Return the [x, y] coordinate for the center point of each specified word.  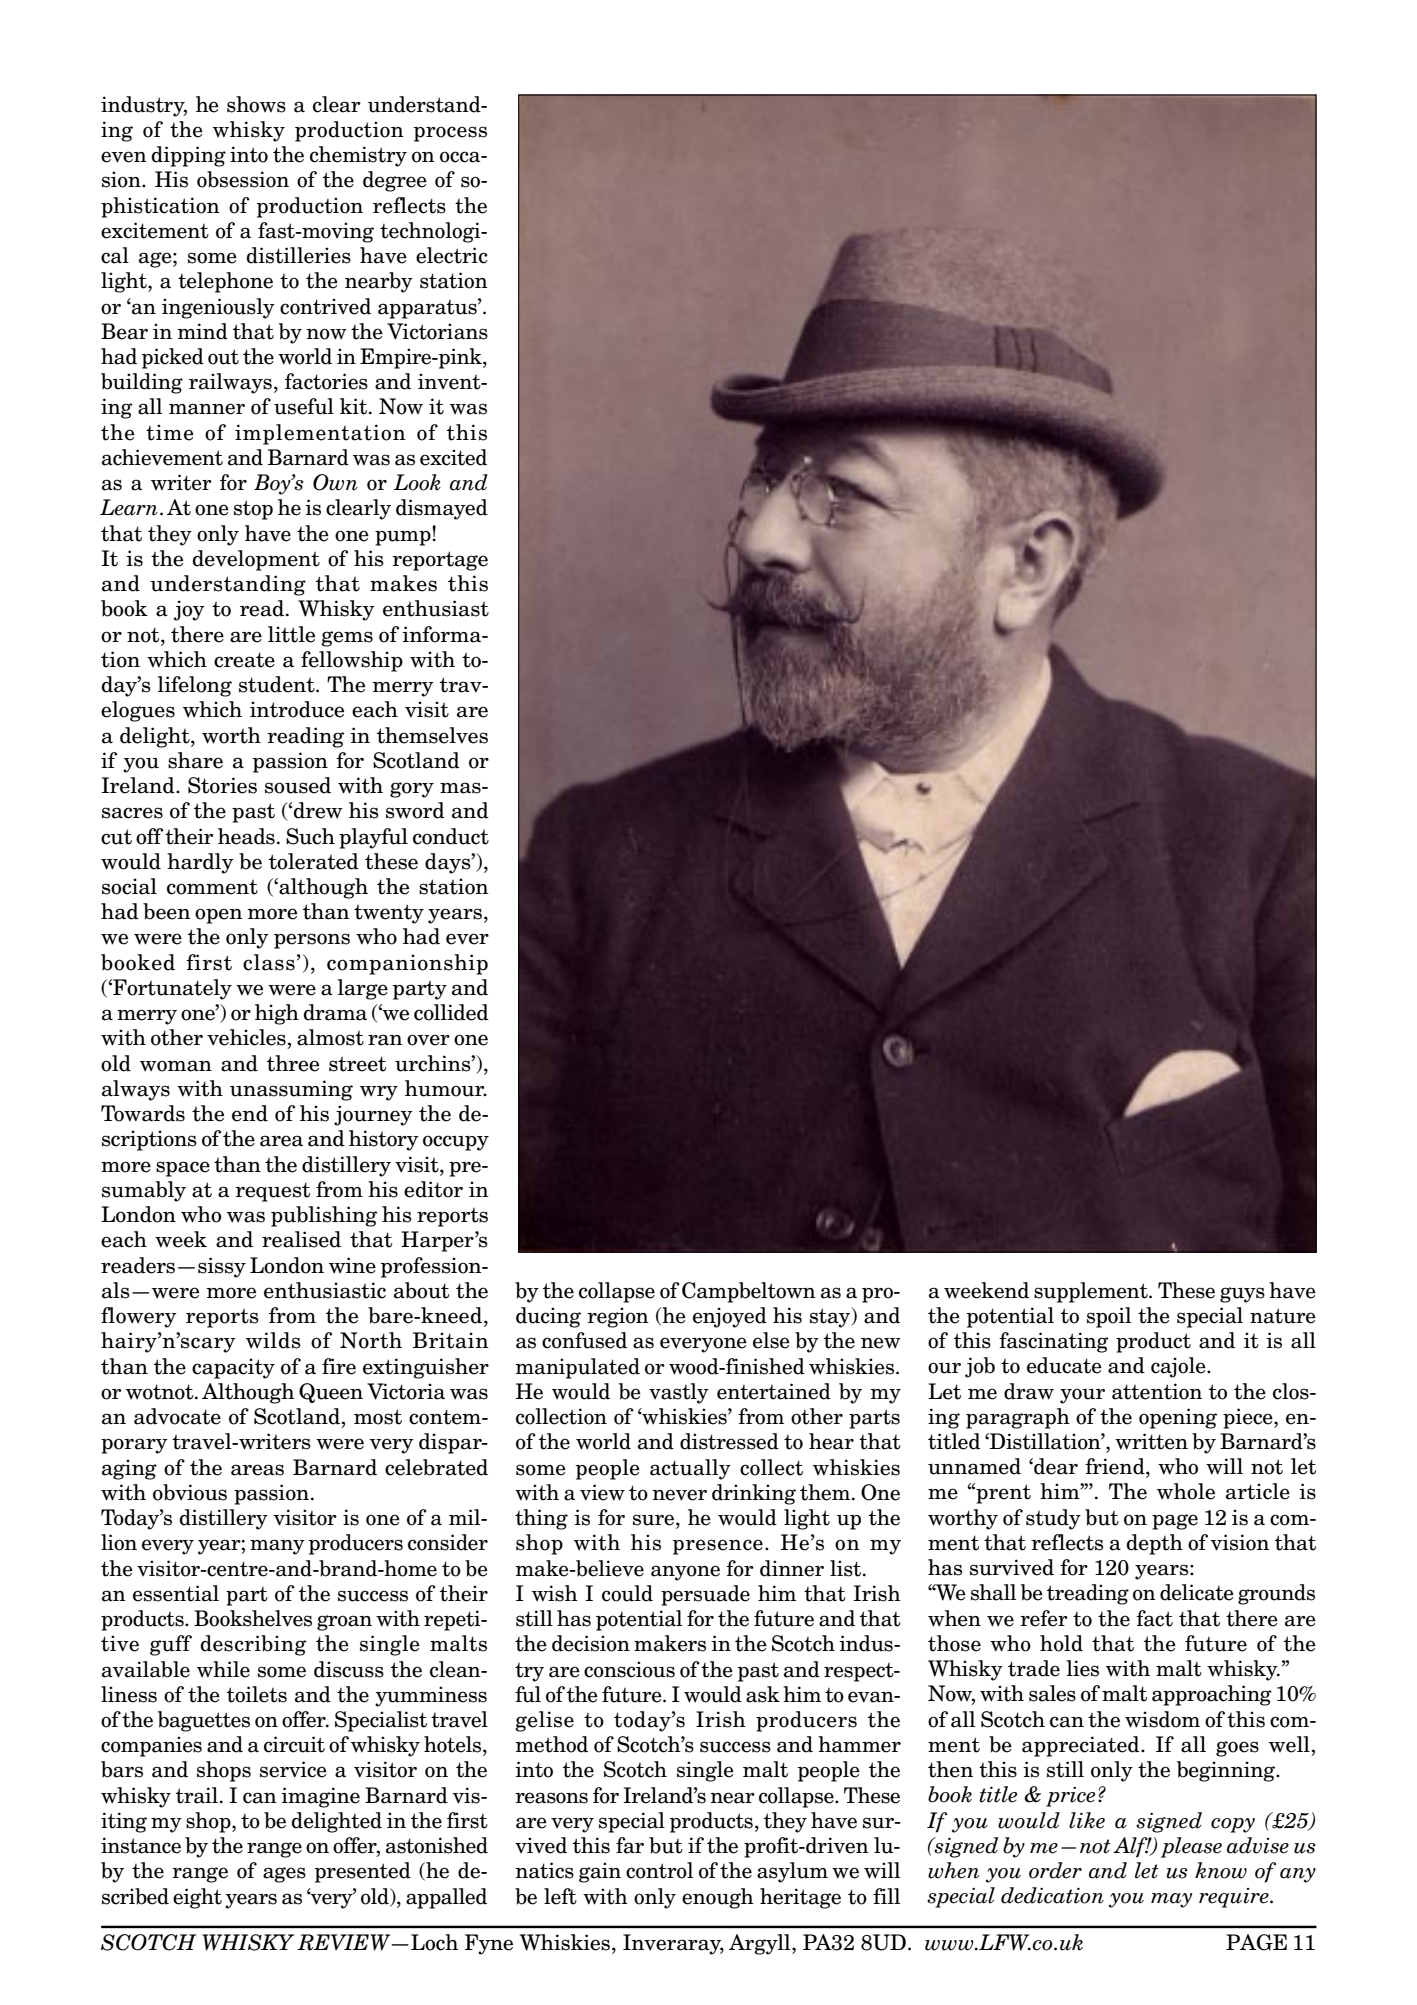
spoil [1109, 1317]
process [450, 134]
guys [1242, 1295]
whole [1186, 1491]
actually [690, 1469]
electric [452, 255]
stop [253, 510]
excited [453, 457]
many [277, 1547]
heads [246, 836]
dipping [189, 156]
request [272, 1192]
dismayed [442, 509]
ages [284, 1875]
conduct [451, 836]
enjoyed [730, 1317]
